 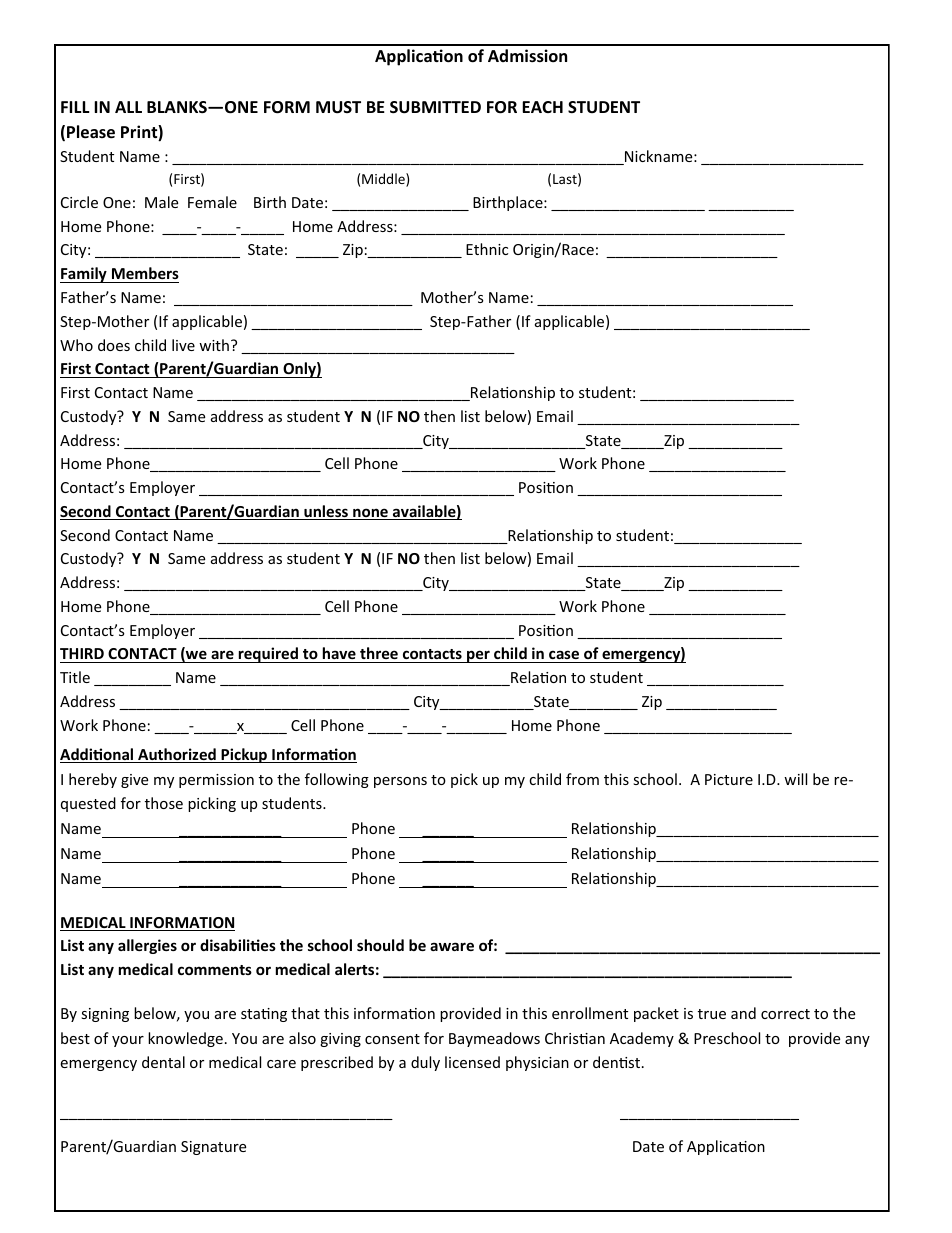 What do you see at coordinates (183, 345) in the screenshot?
I see `live` at bounding box center [183, 345].
